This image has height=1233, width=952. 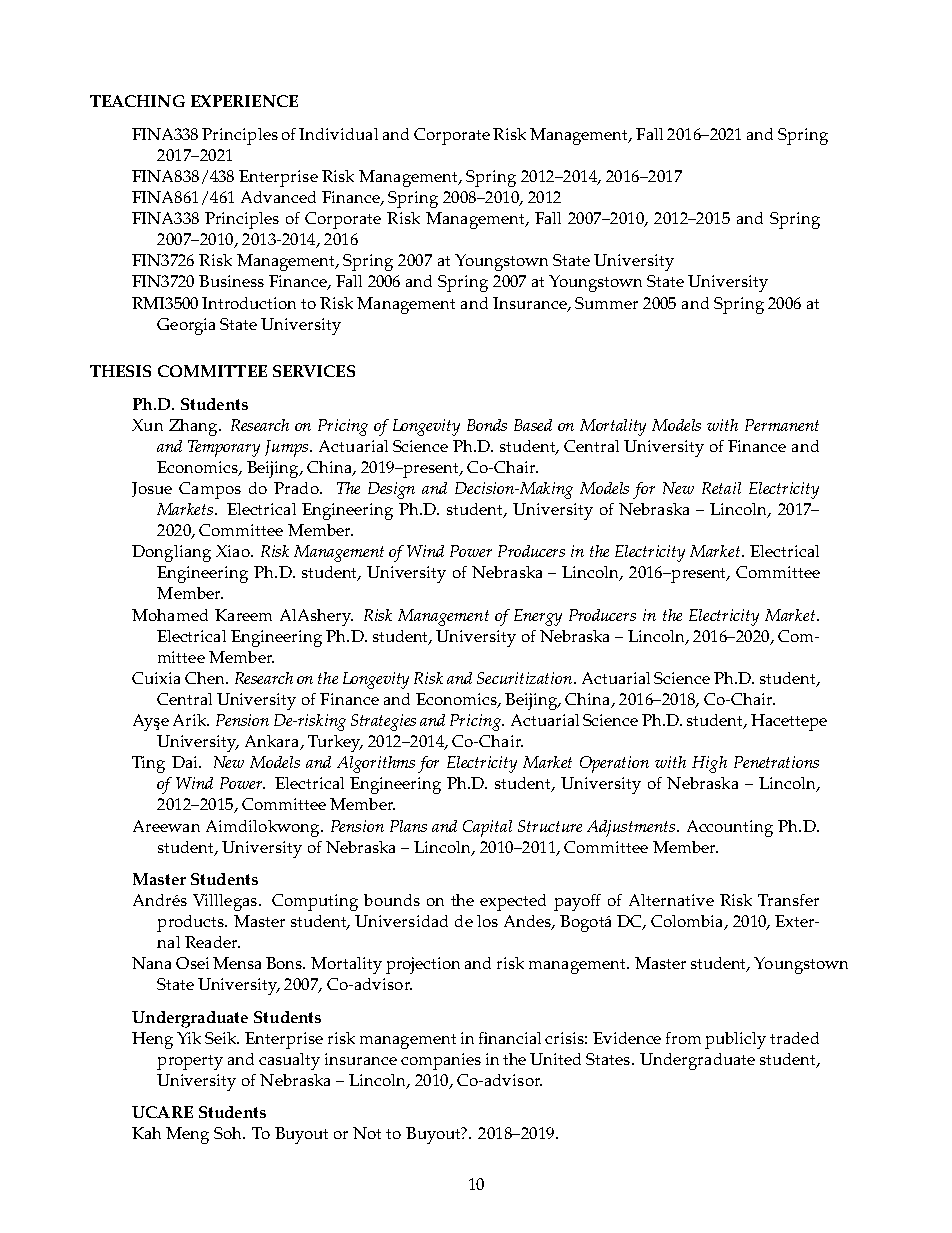 I want to click on EXPERIENCE, so click(x=244, y=101).
